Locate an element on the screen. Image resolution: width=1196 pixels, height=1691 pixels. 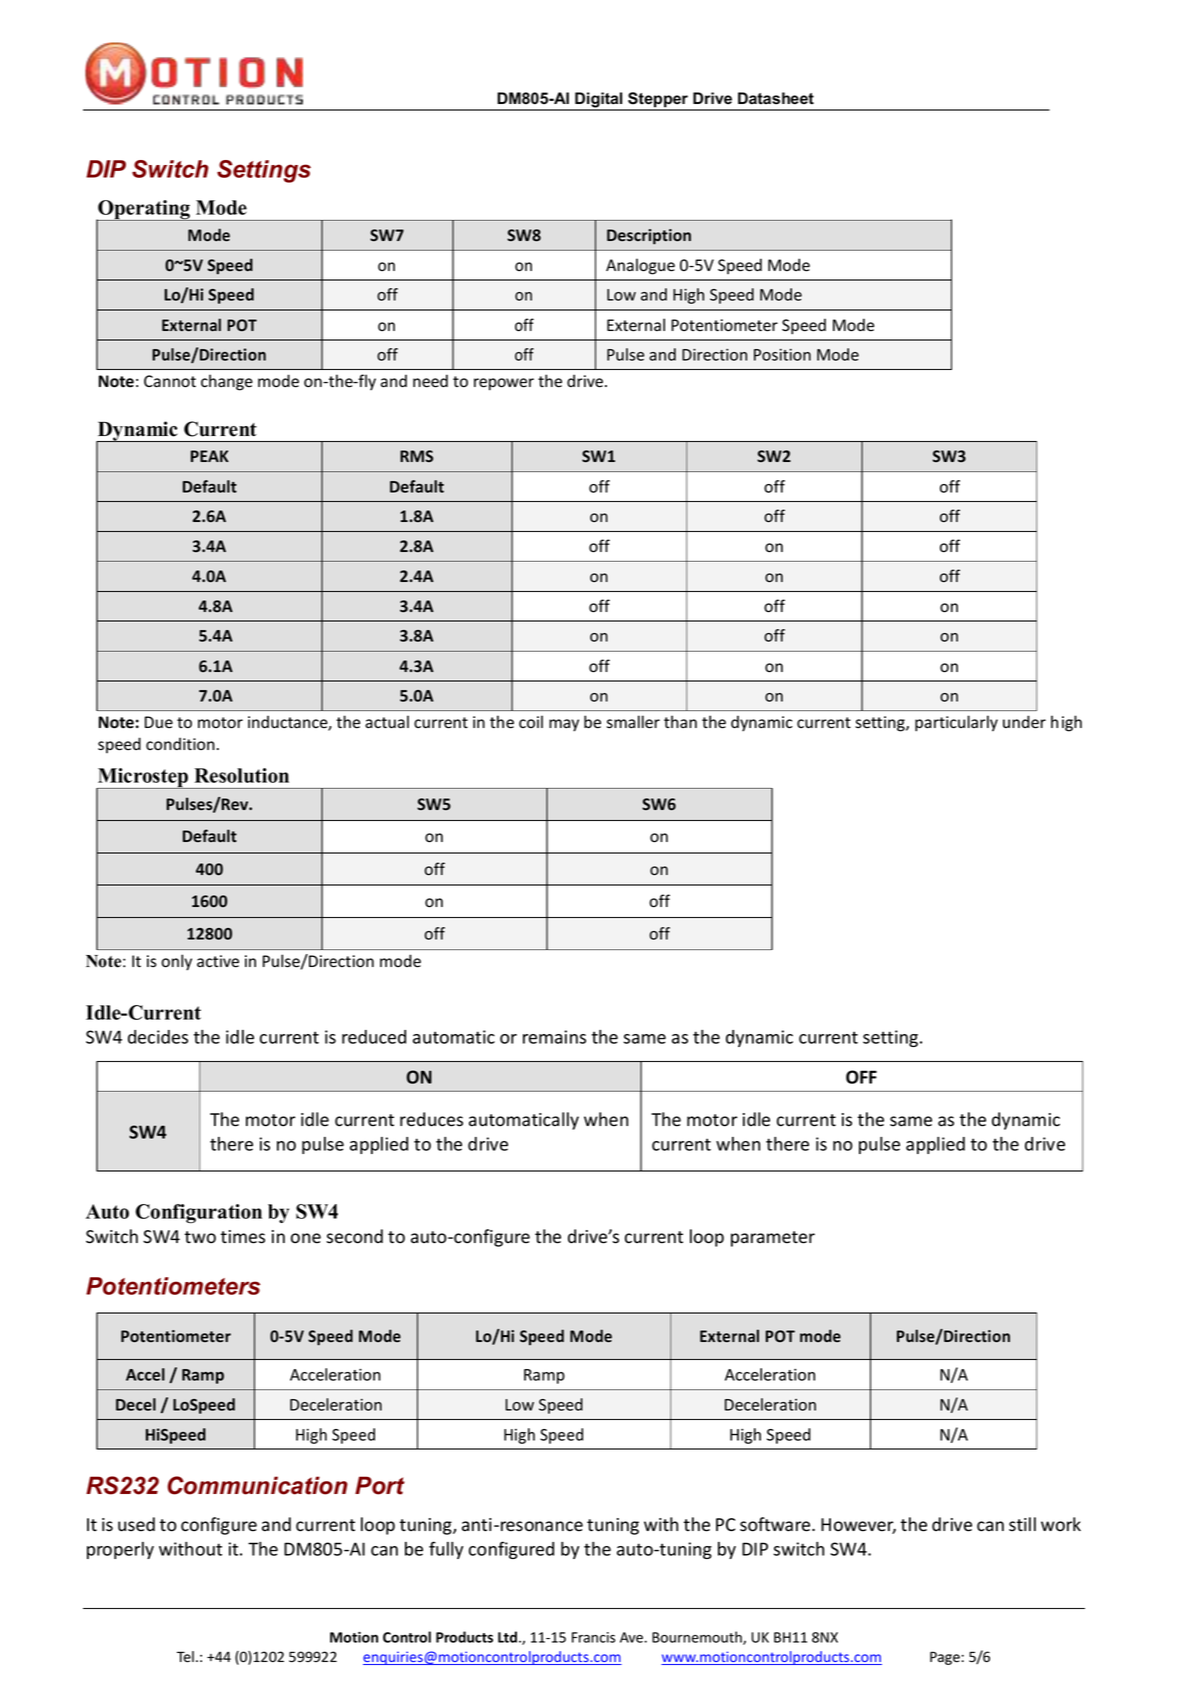
may is located at coordinates (564, 725).
